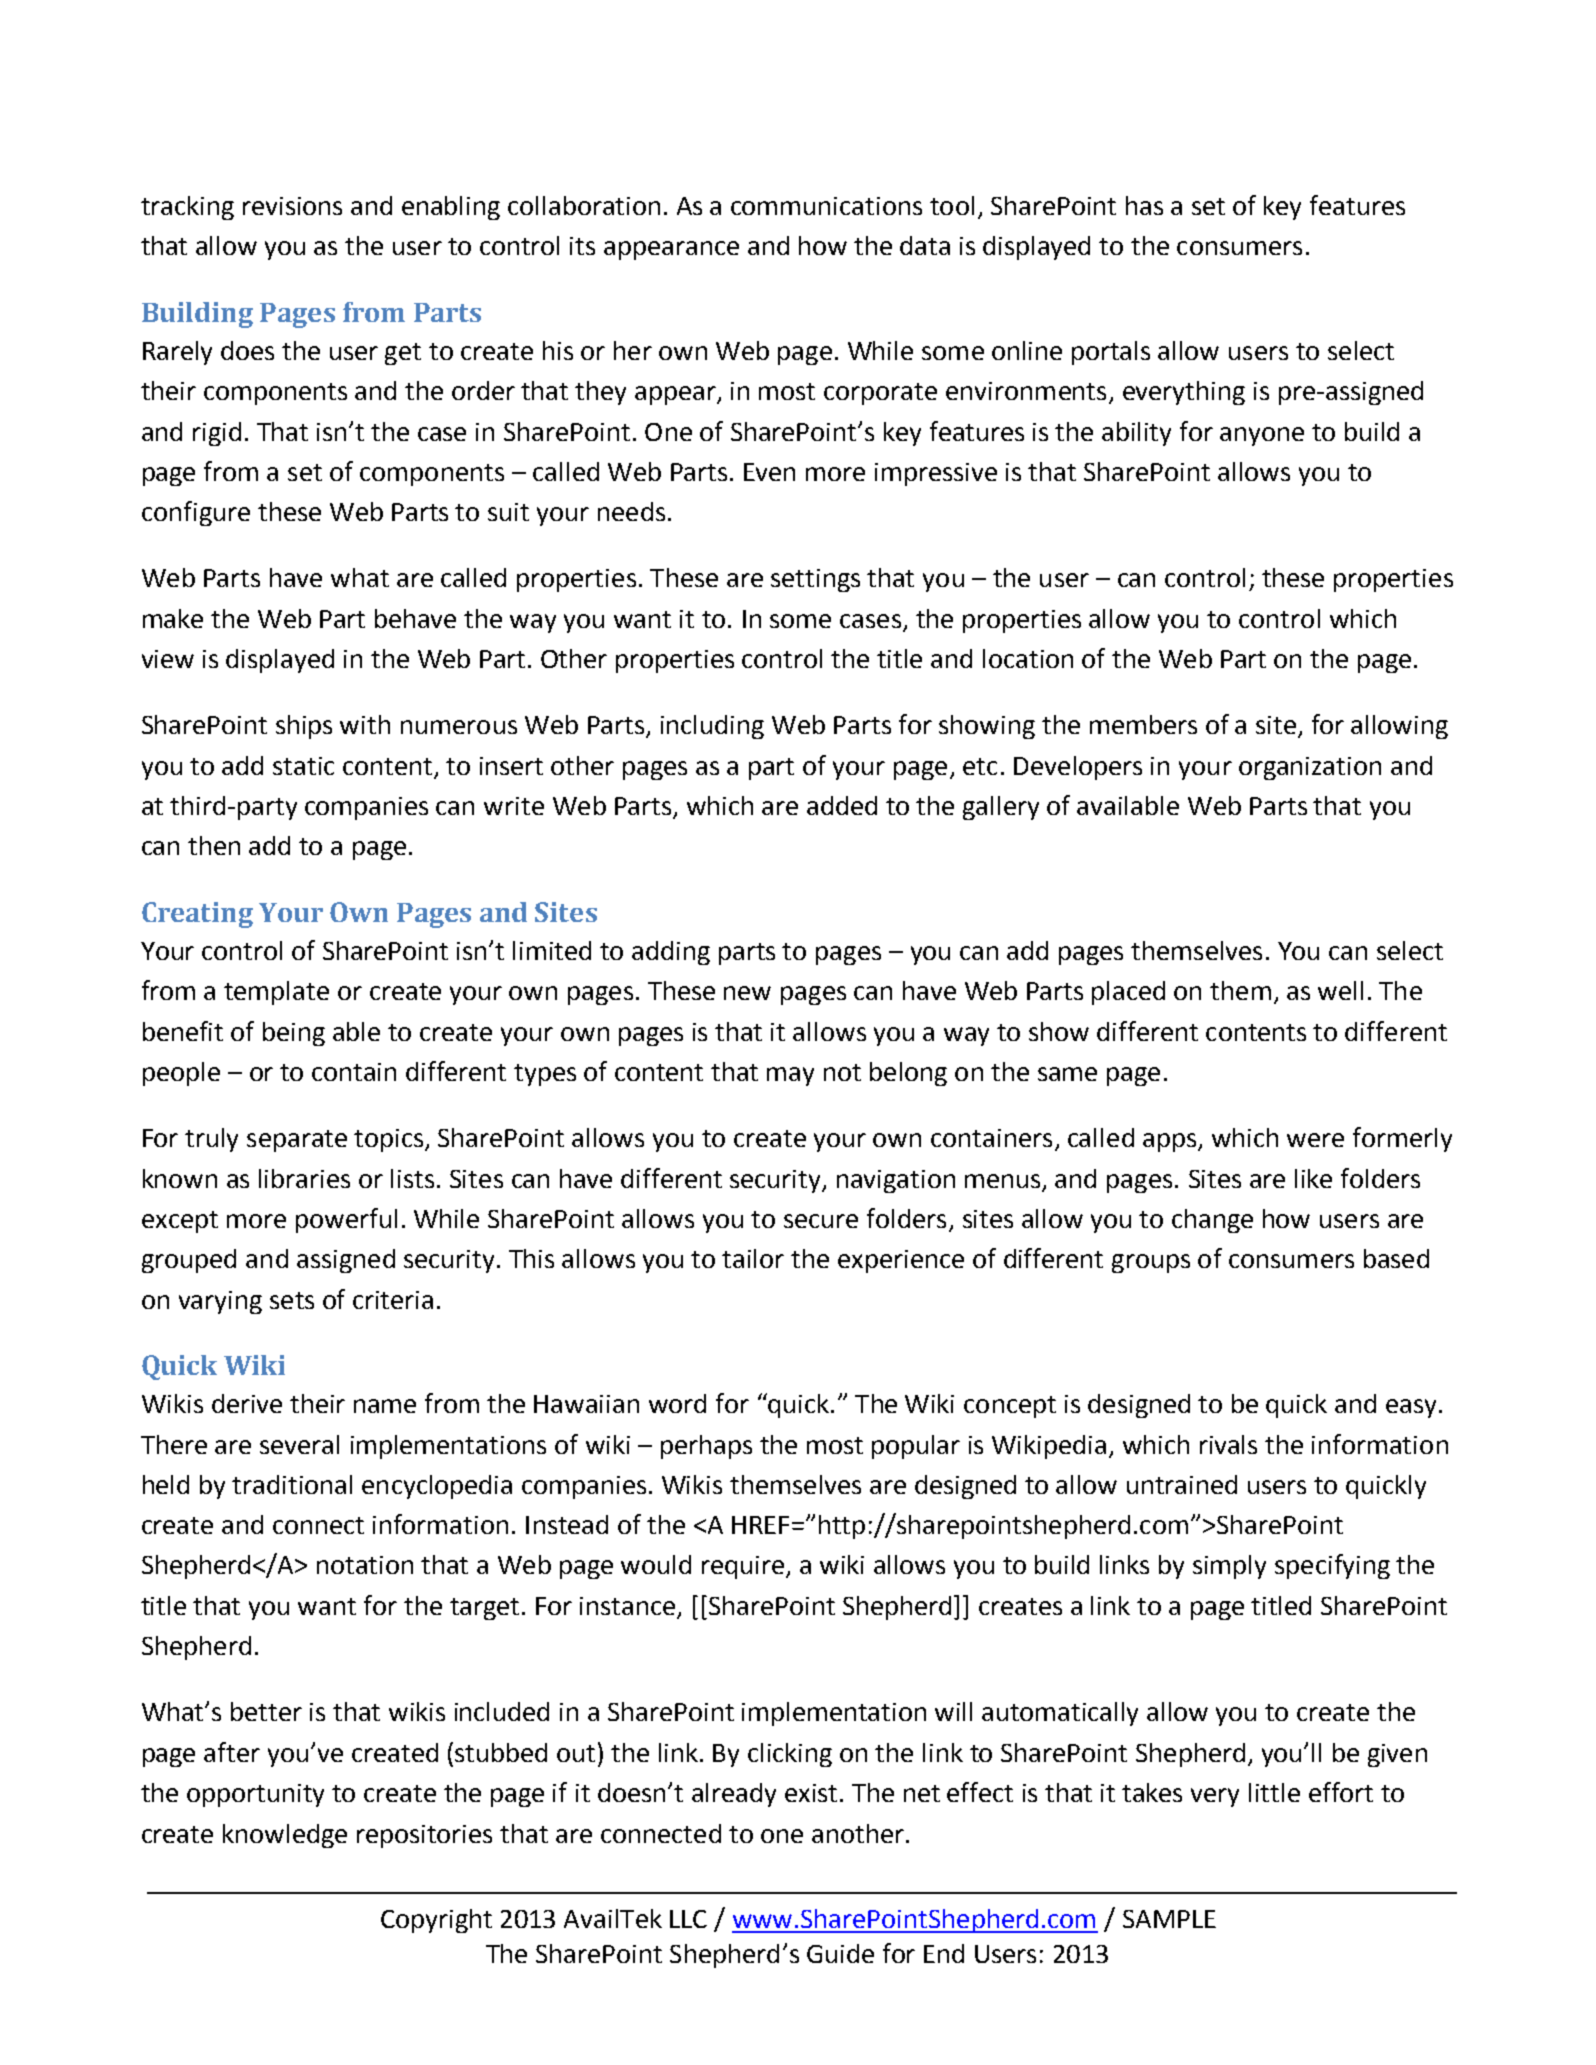 The image size is (1596, 2065). I want to click on revisions, so click(292, 206).
